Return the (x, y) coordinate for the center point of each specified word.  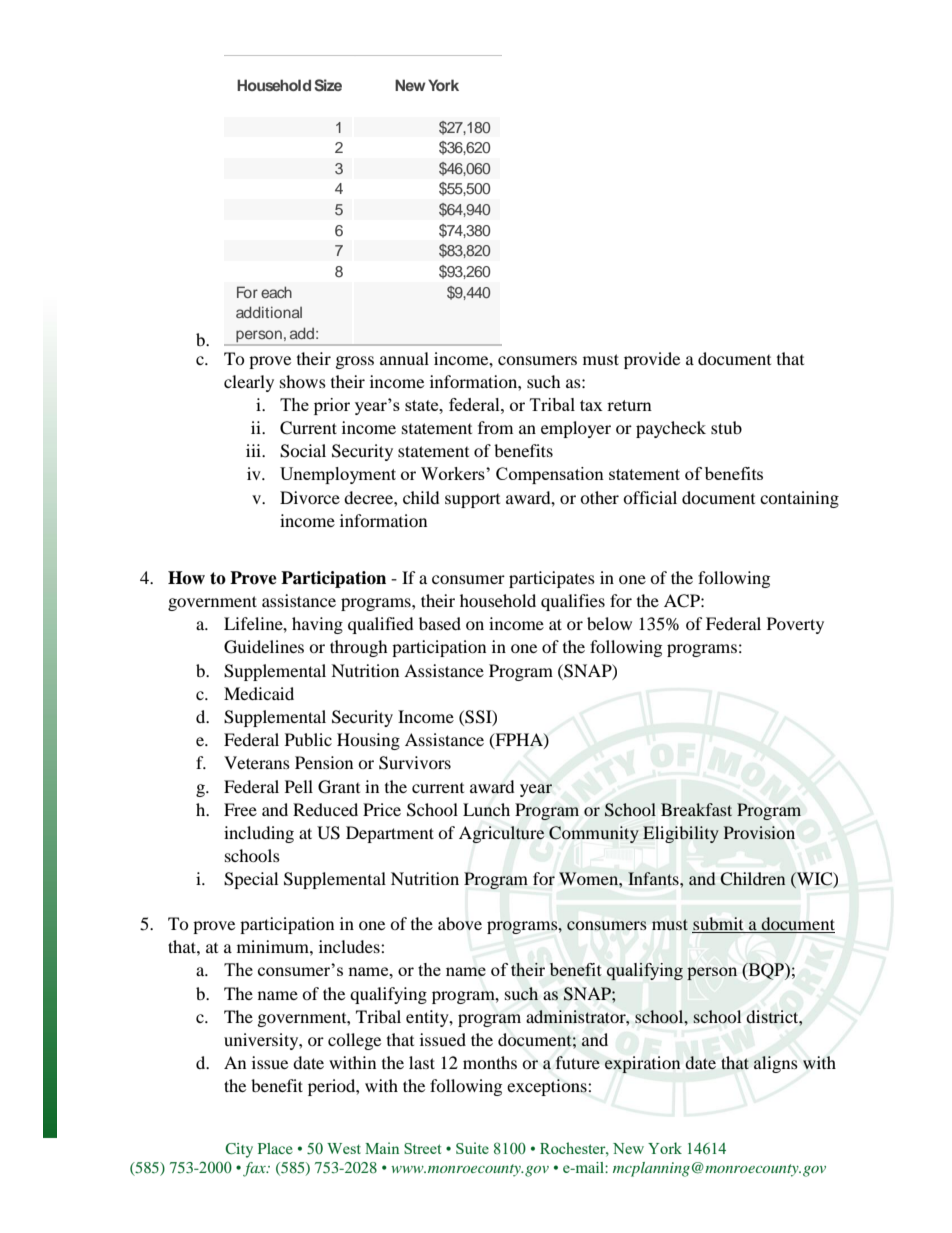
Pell (299, 786)
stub (726, 427)
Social (303, 451)
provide (652, 360)
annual (404, 358)
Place (275, 1148)
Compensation (550, 475)
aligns (776, 1064)
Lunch (486, 809)
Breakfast (696, 809)
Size (328, 85)
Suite (472, 1148)
